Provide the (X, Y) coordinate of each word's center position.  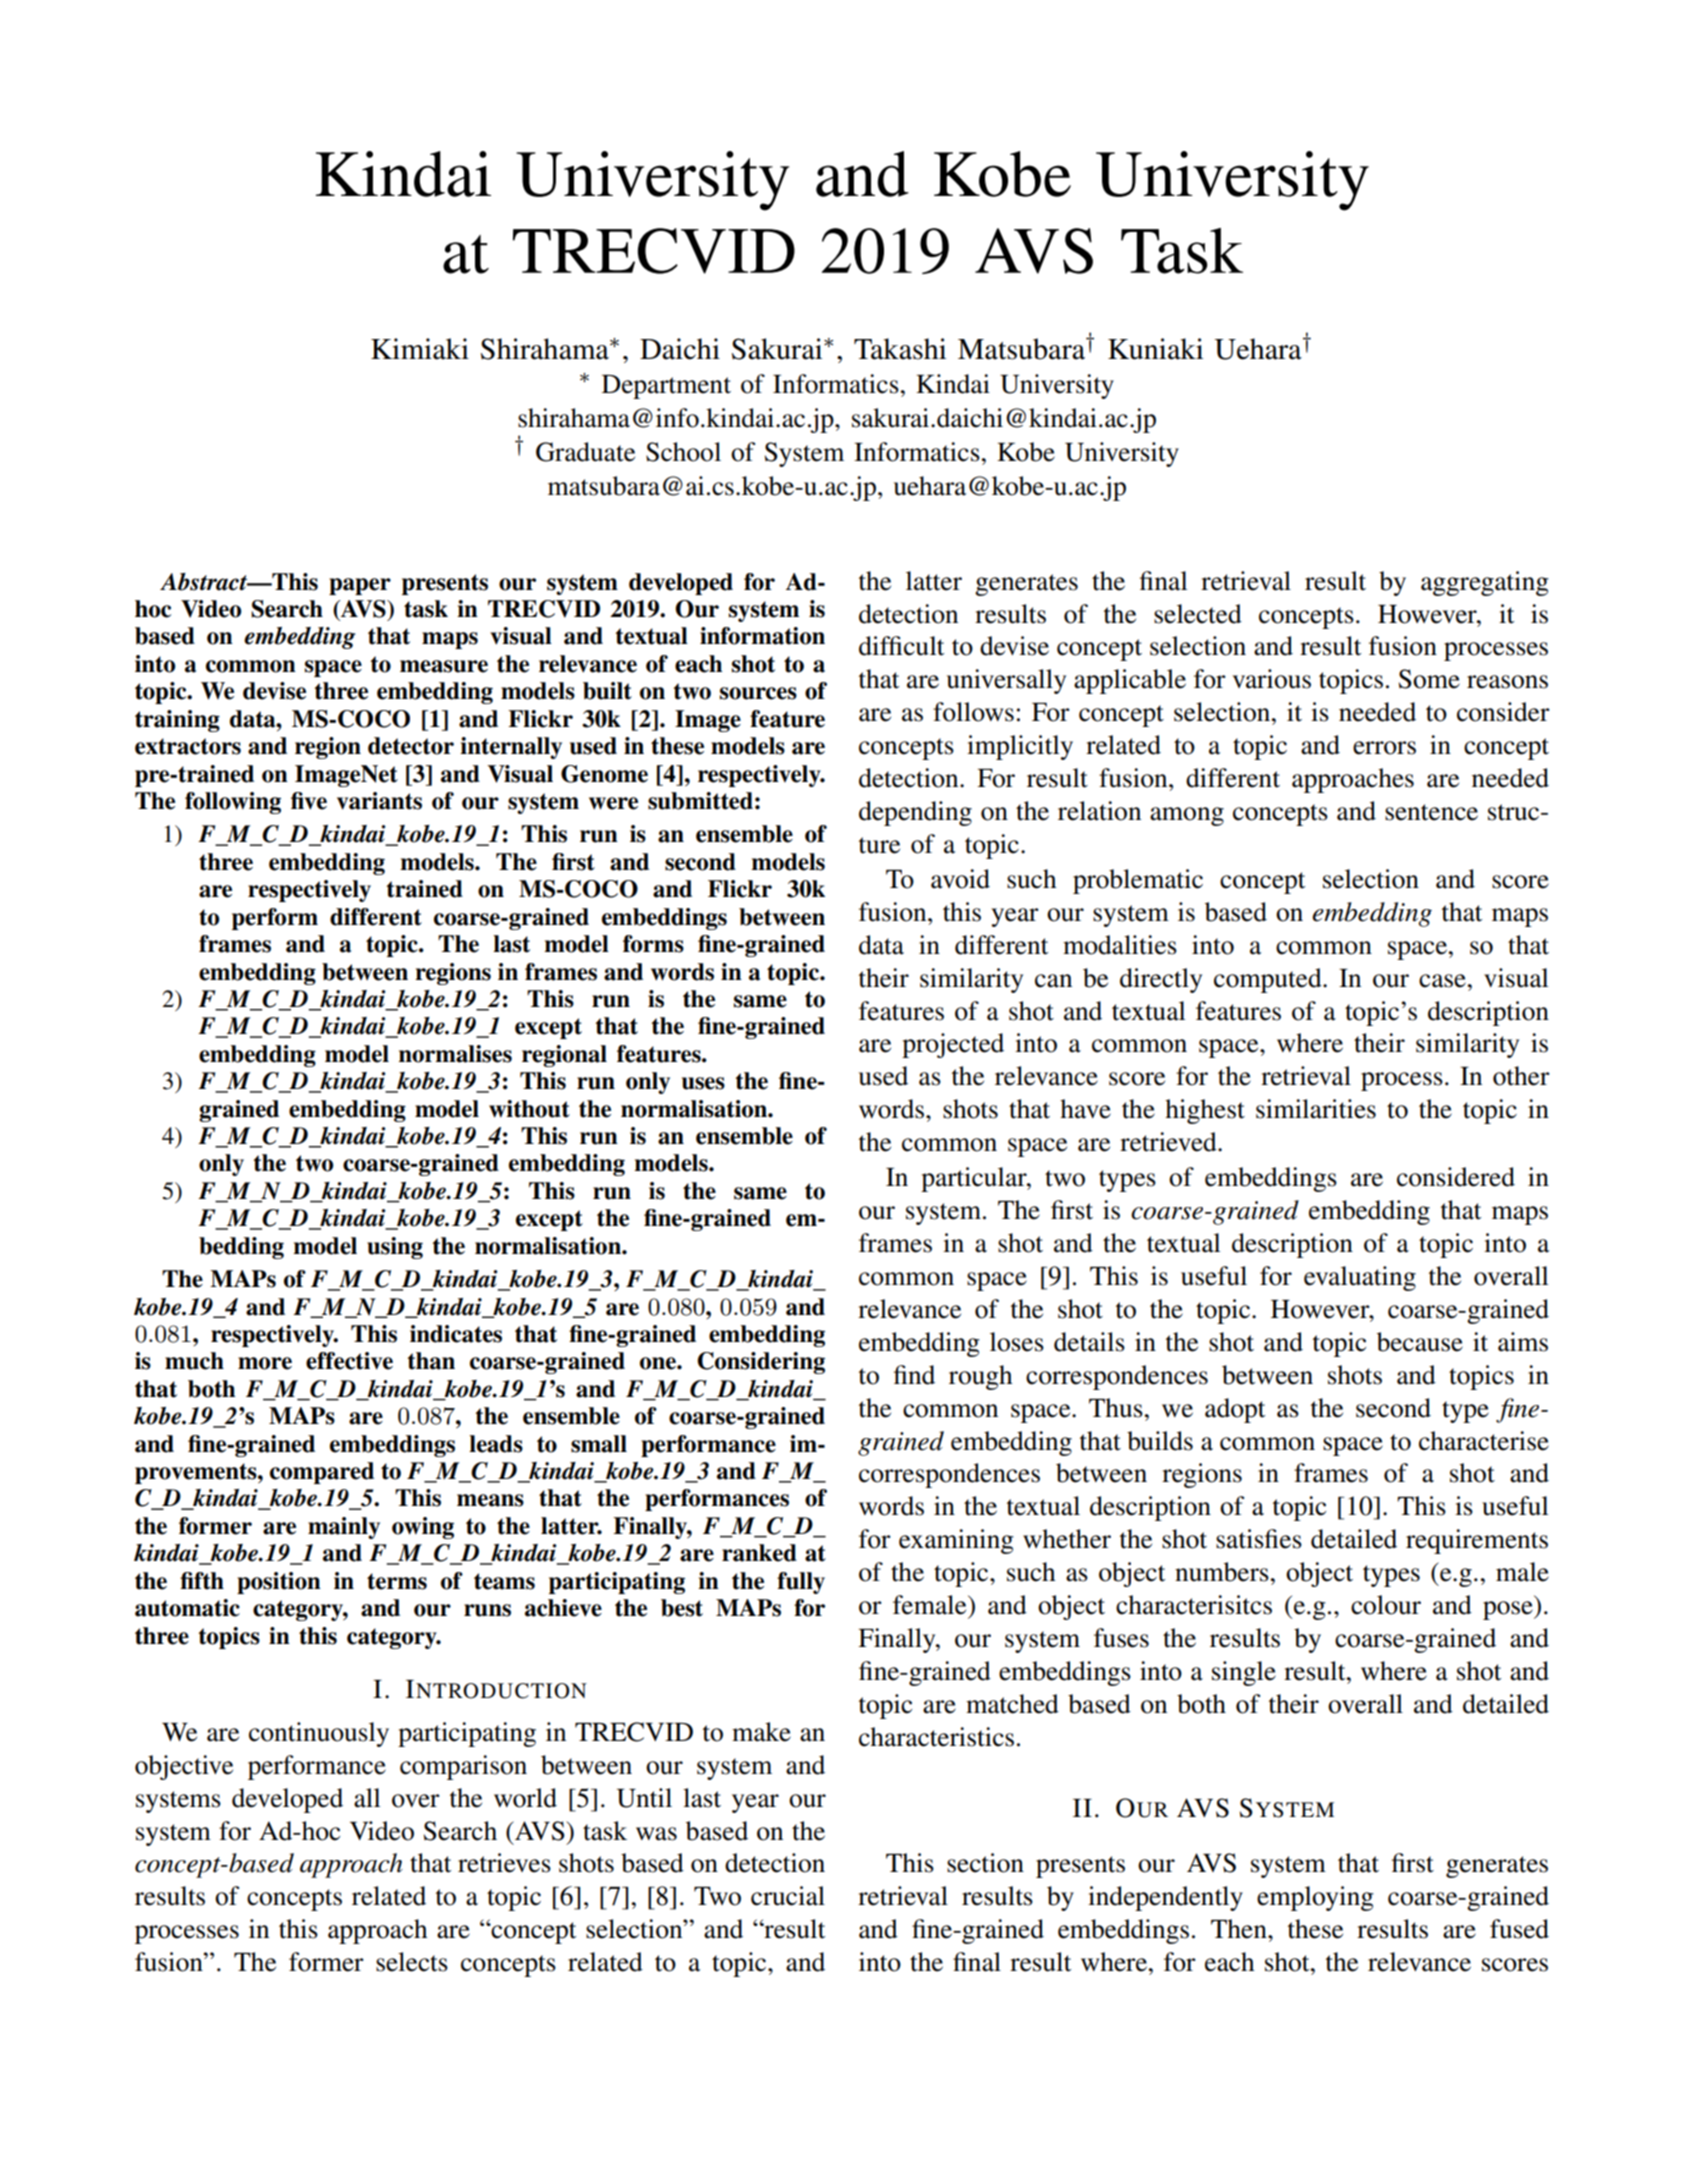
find (914, 1375)
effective (349, 1361)
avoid (960, 879)
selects (412, 1962)
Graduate (585, 452)
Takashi (900, 349)
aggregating (1485, 583)
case (1443, 981)
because (1420, 1342)
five (309, 801)
